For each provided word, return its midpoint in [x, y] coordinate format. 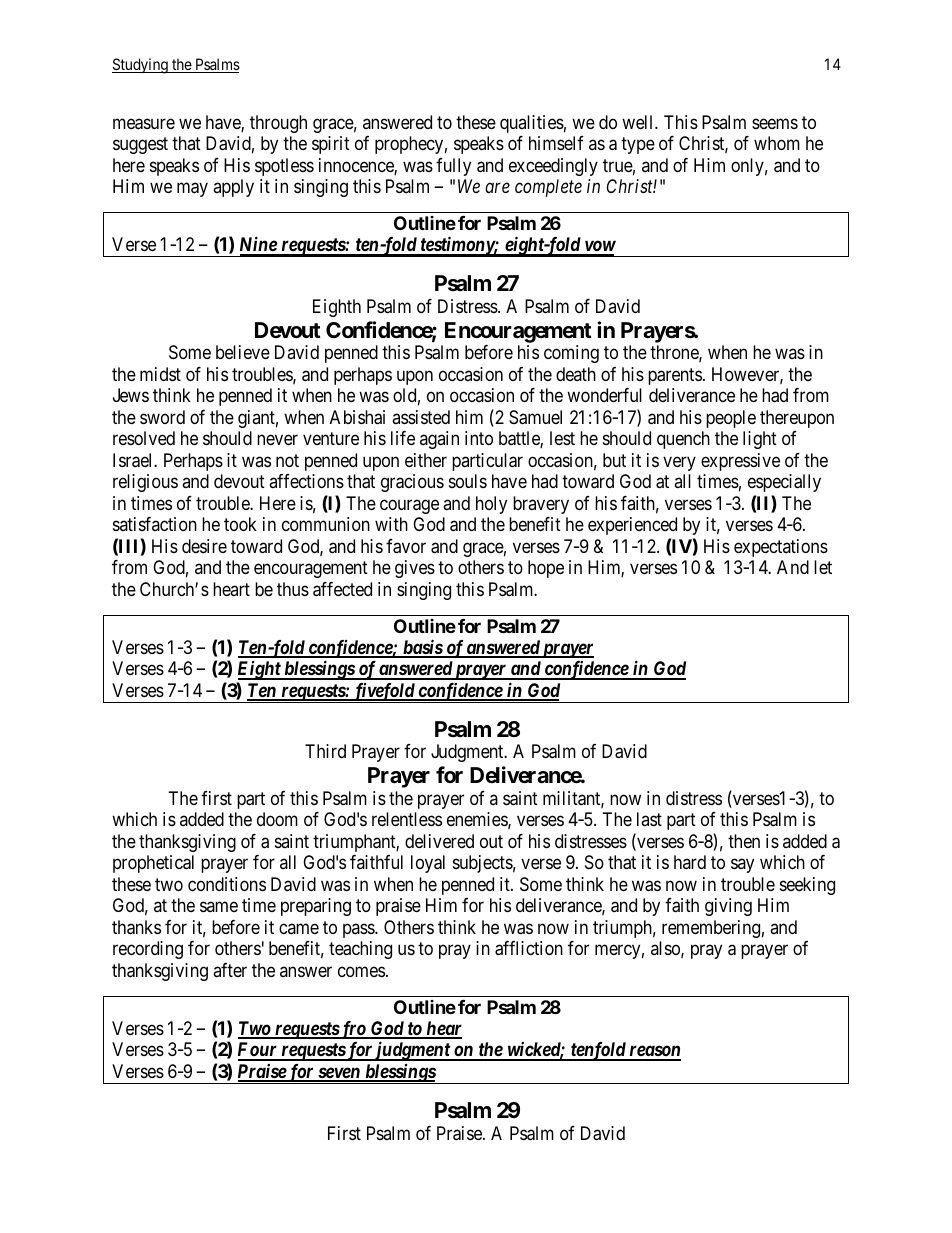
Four [258, 1051]
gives [415, 569]
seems [775, 123]
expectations [781, 548]
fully [453, 167]
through [278, 124]
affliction [529, 948]
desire [204, 546]
